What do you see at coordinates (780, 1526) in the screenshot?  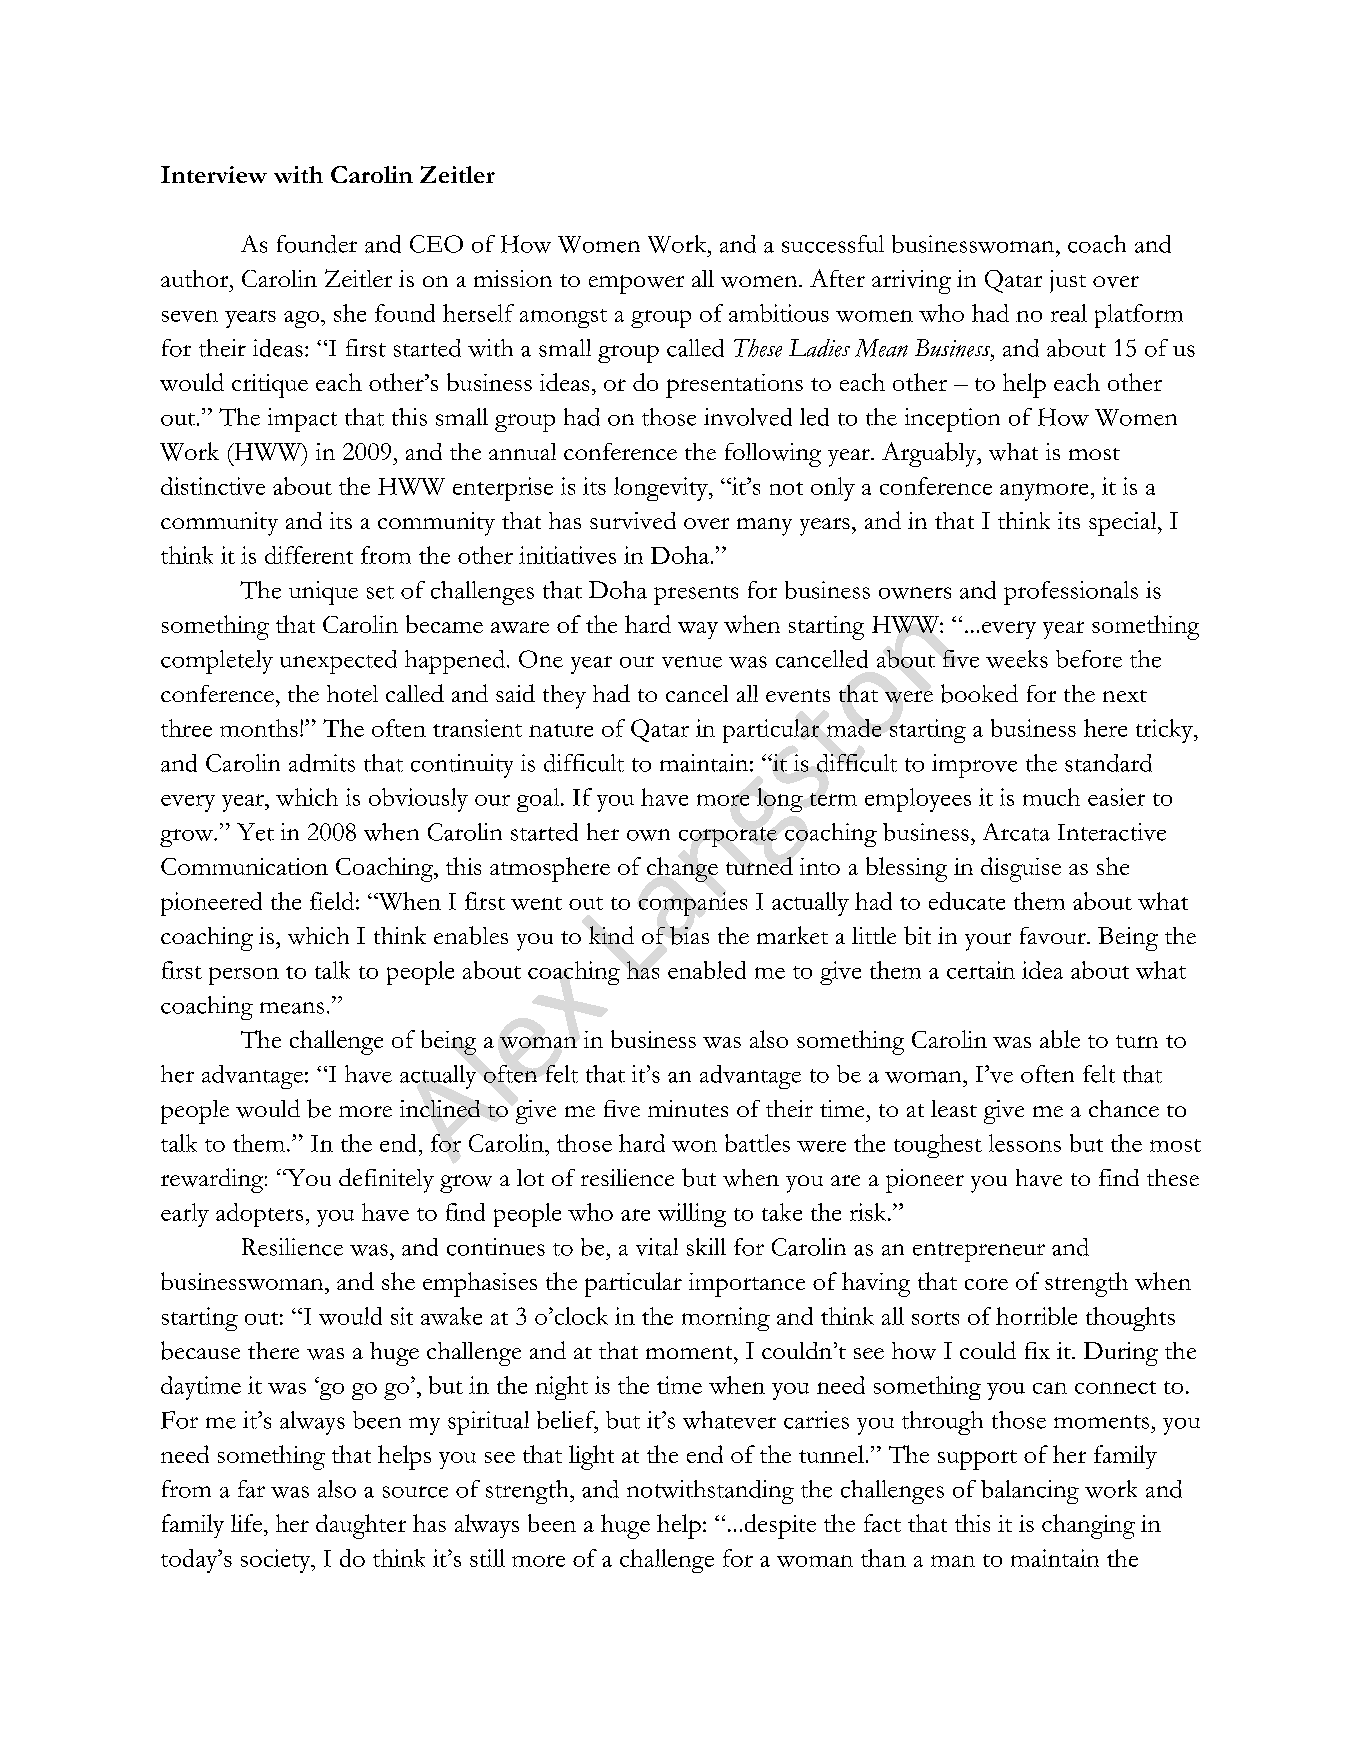 I see `despite` at bounding box center [780, 1526].
